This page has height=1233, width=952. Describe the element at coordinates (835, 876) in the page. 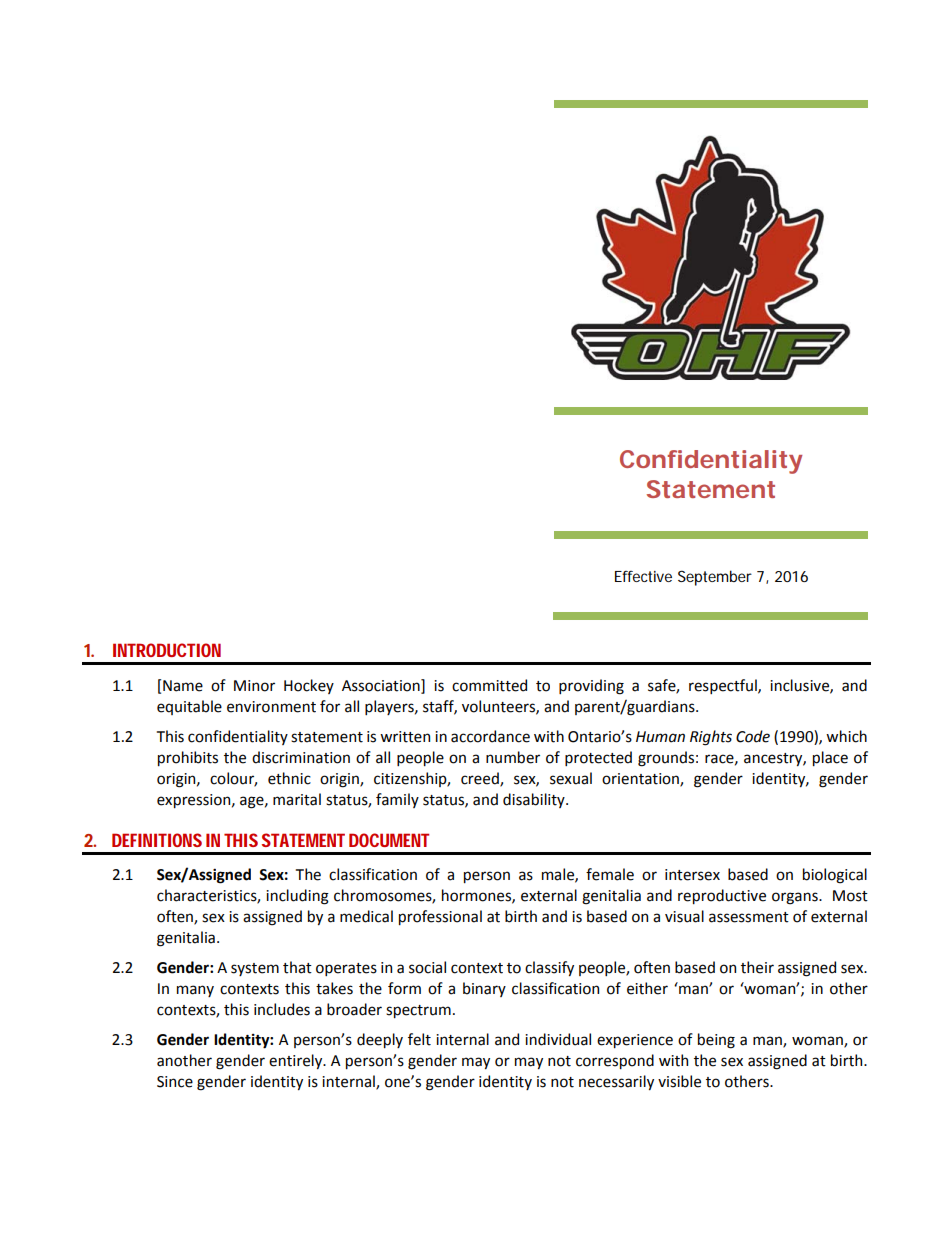

I see `biological` at that location.
